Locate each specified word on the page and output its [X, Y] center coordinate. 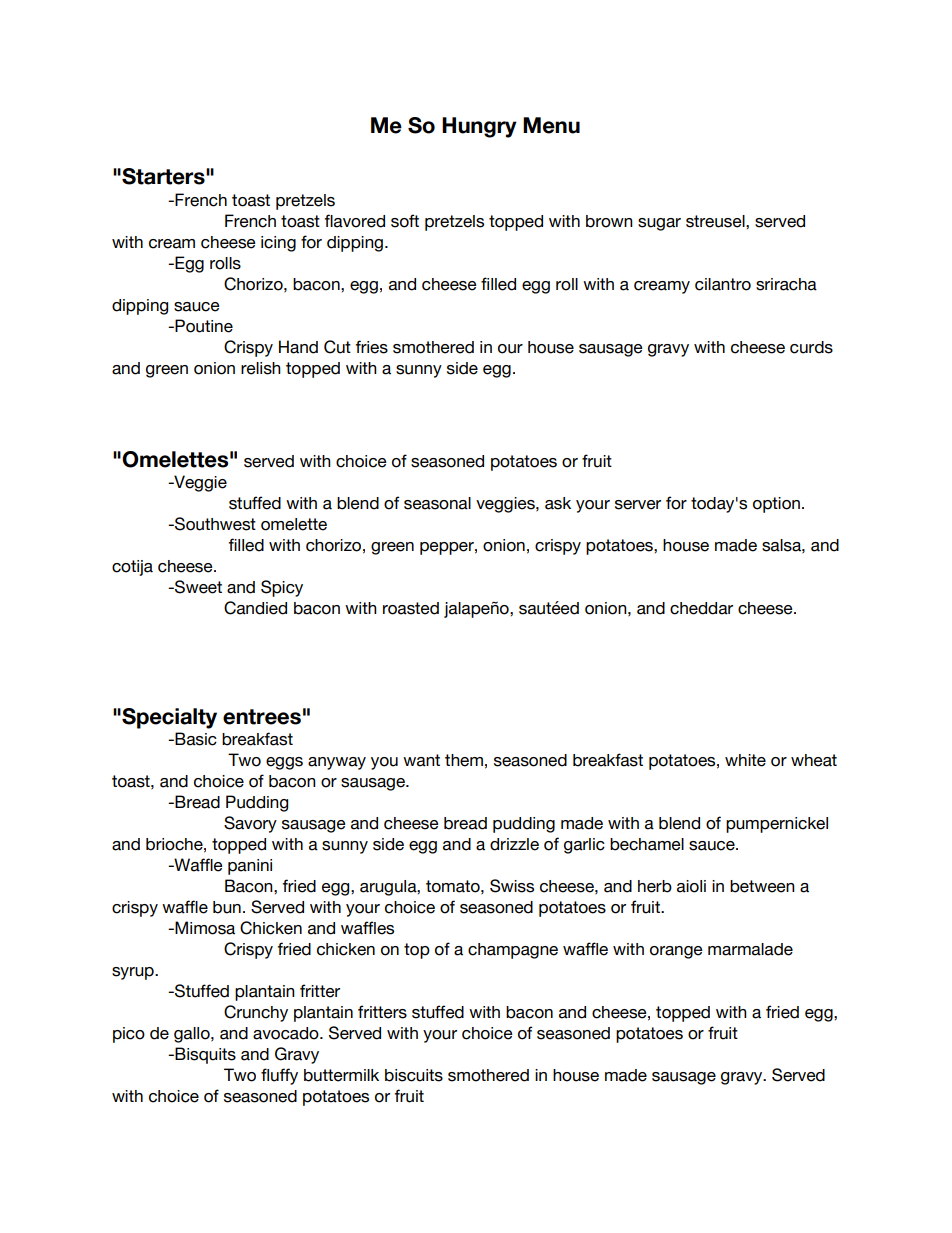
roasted [411, 608]
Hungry [479, 127]
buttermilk [341, 1075]
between [762, 886]
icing [278, 244]
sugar [659, 224]
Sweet [197, 587]
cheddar [701, 608]
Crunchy [256, 1013]
